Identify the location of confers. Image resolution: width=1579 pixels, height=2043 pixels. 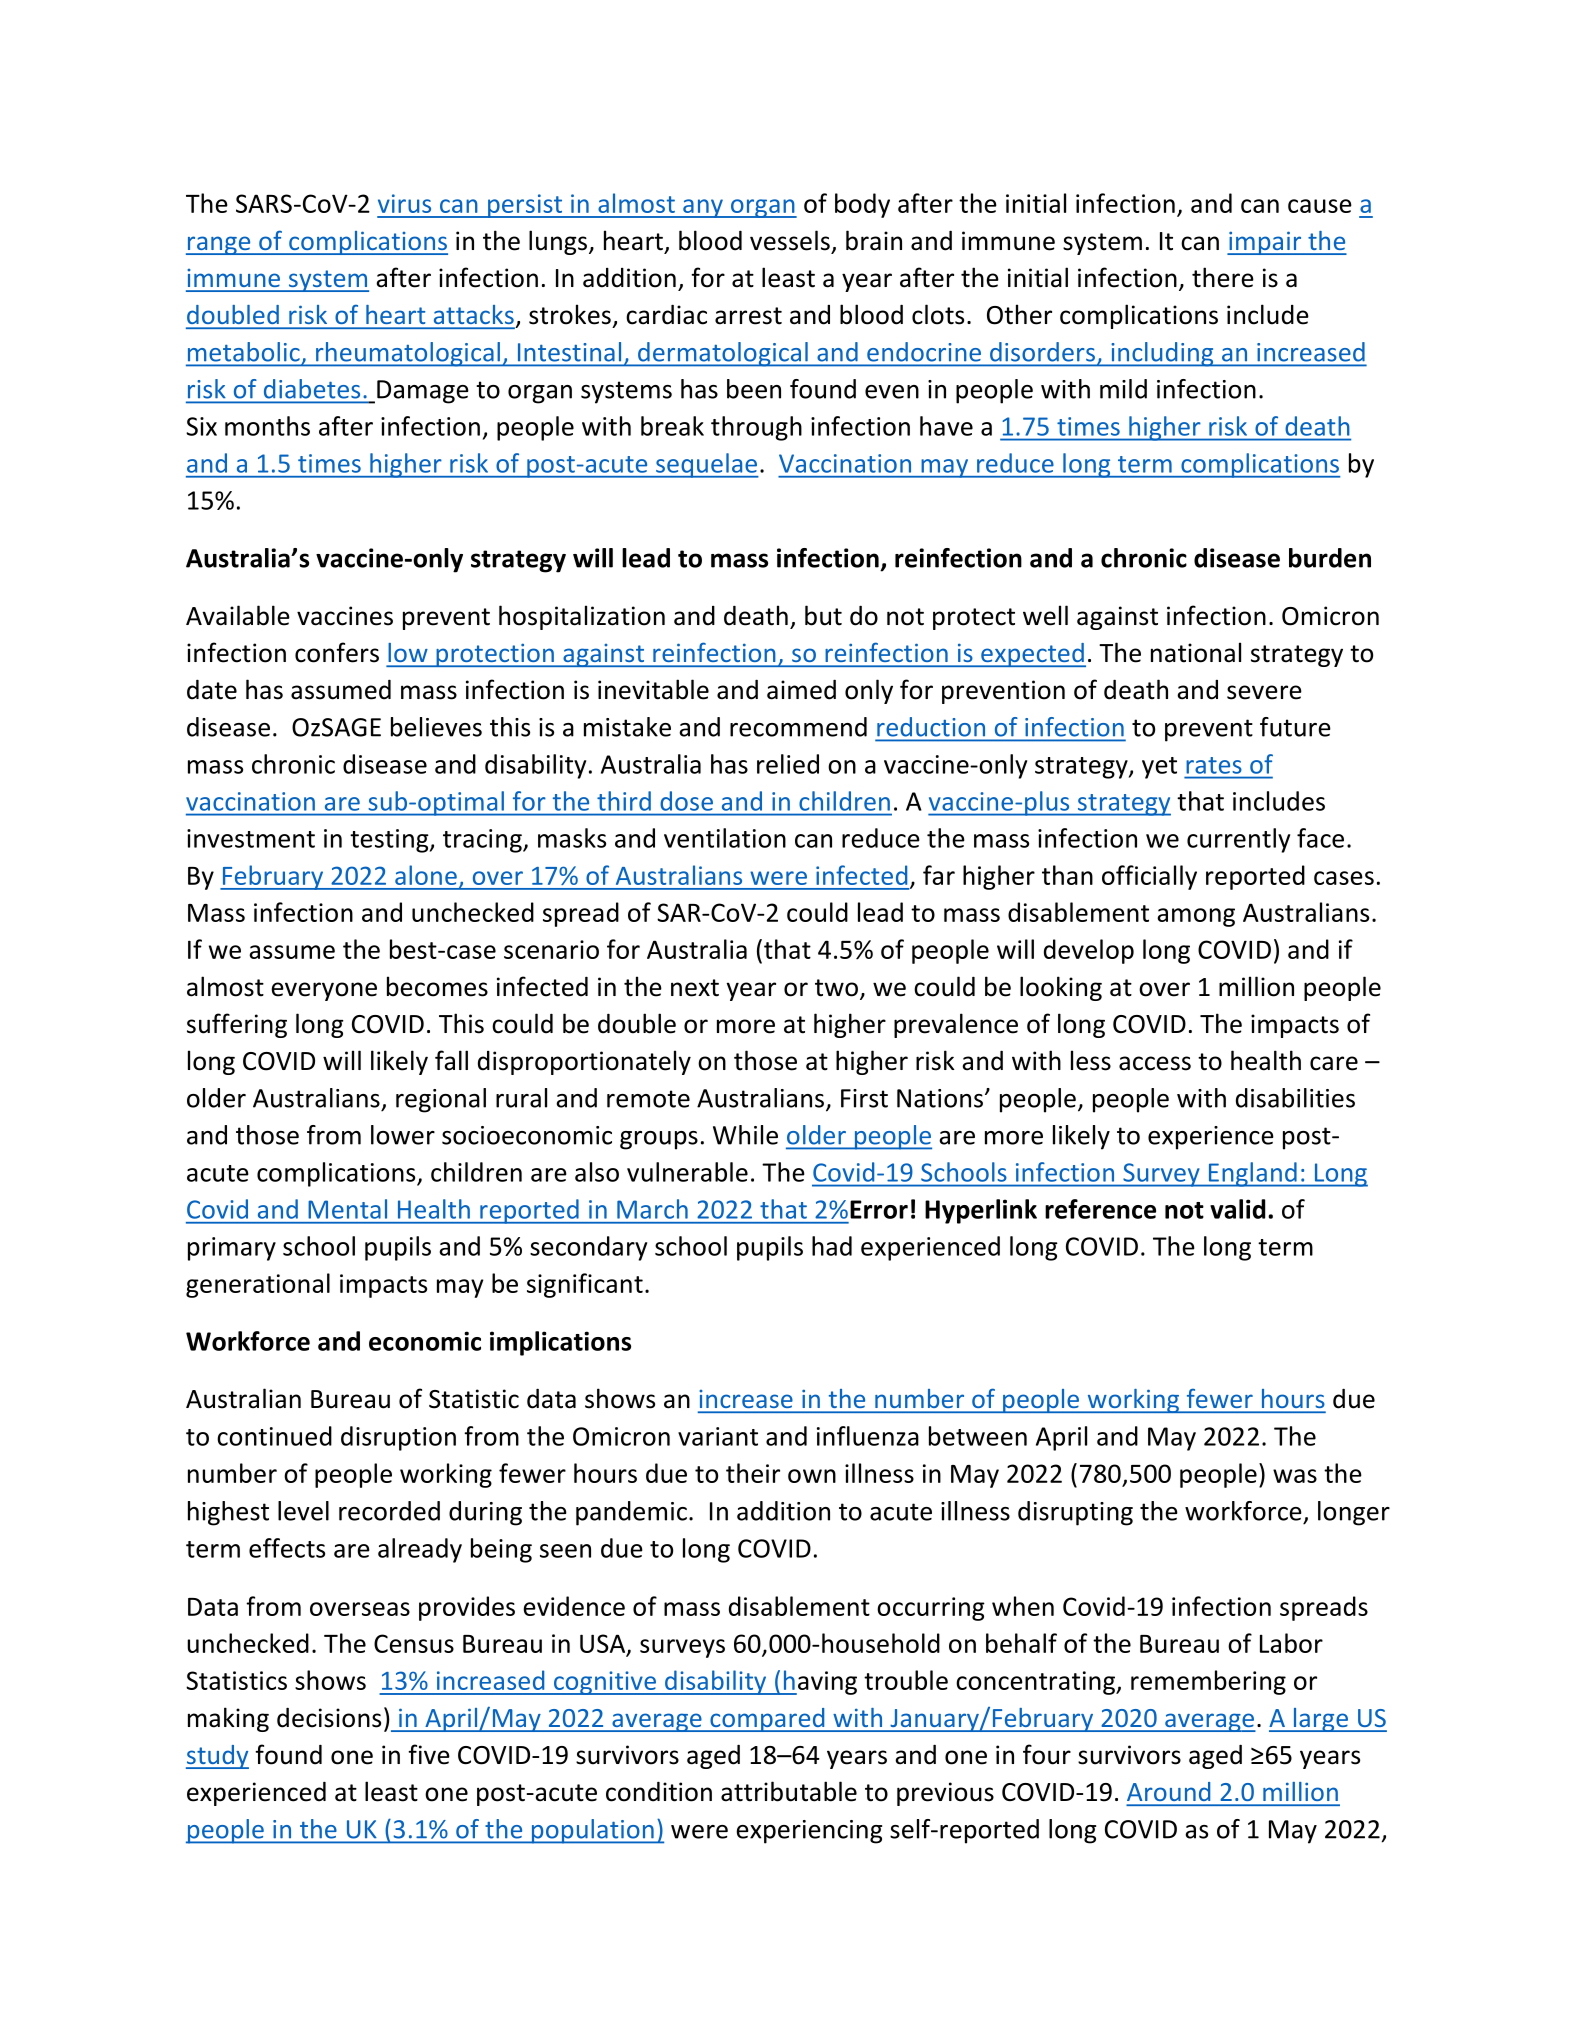
(337, 652).
